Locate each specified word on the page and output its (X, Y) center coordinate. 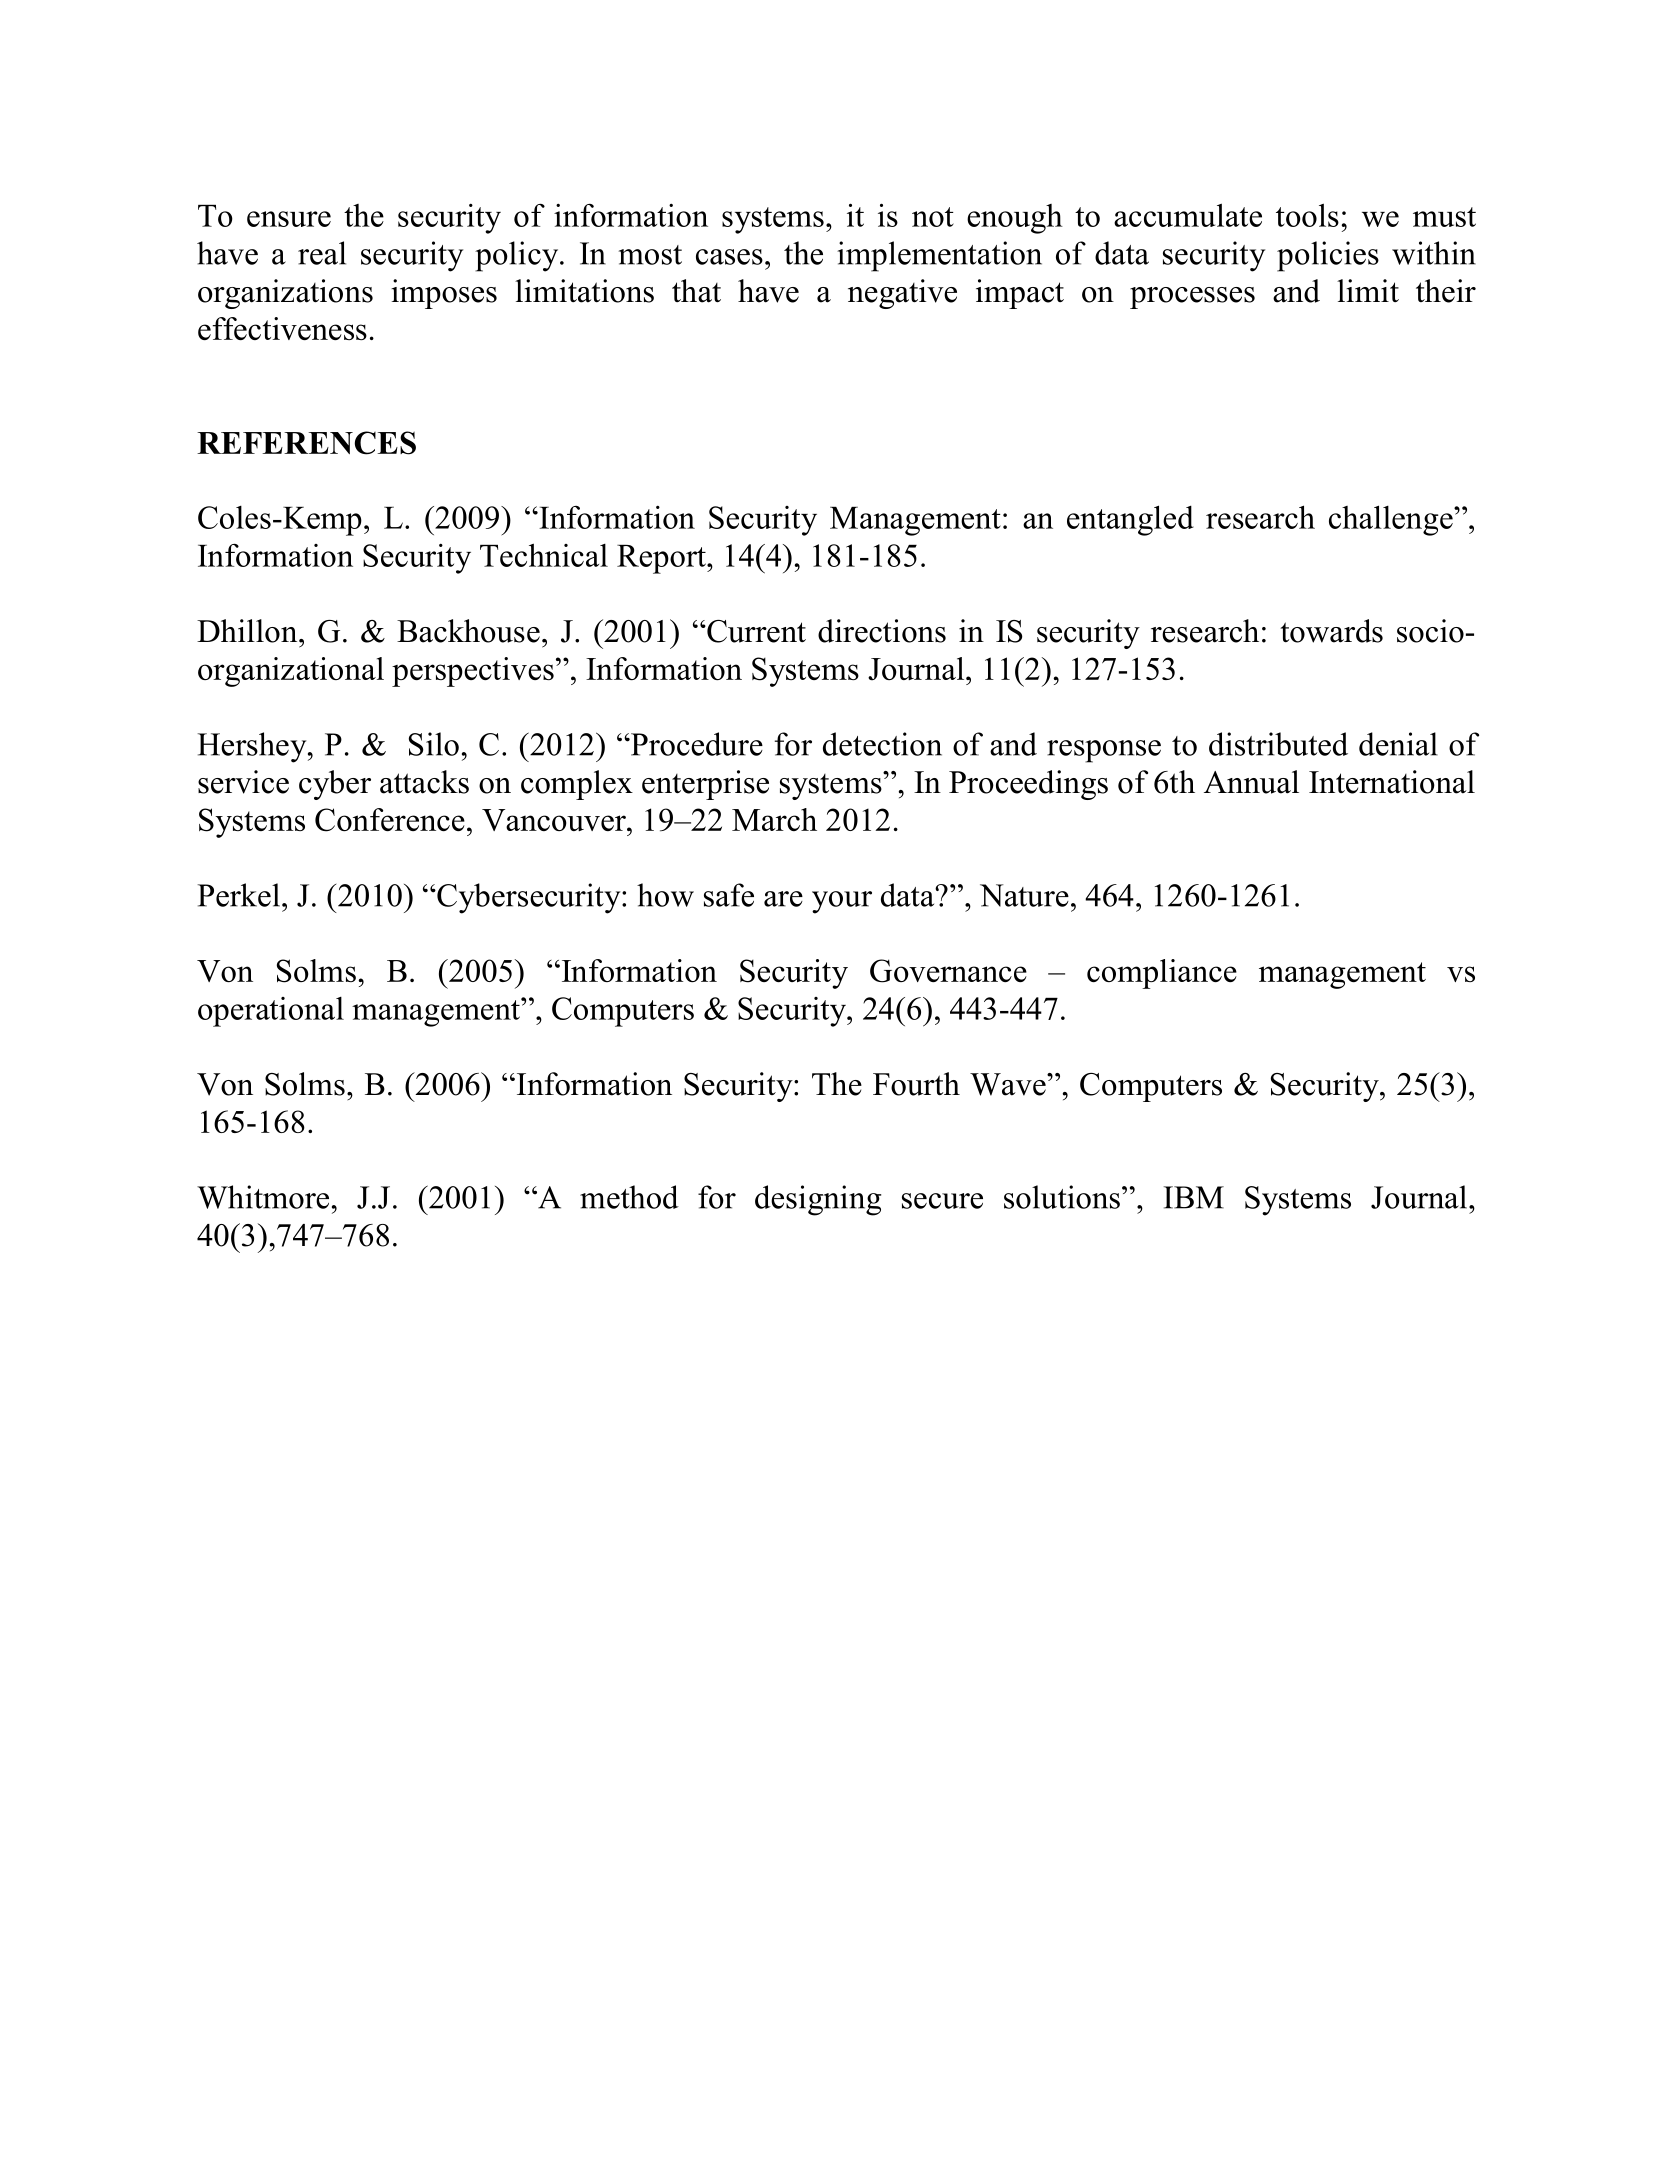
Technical (544, 555)
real (322, 253)
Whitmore (263, 1197)
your (842, 902)
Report (662, 559)
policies (1328, 256)
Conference (390, 820)
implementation (939, 256)
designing (818, 1200)
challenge (1392, 520)
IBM (1193, 1197)
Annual (1251, 782)
